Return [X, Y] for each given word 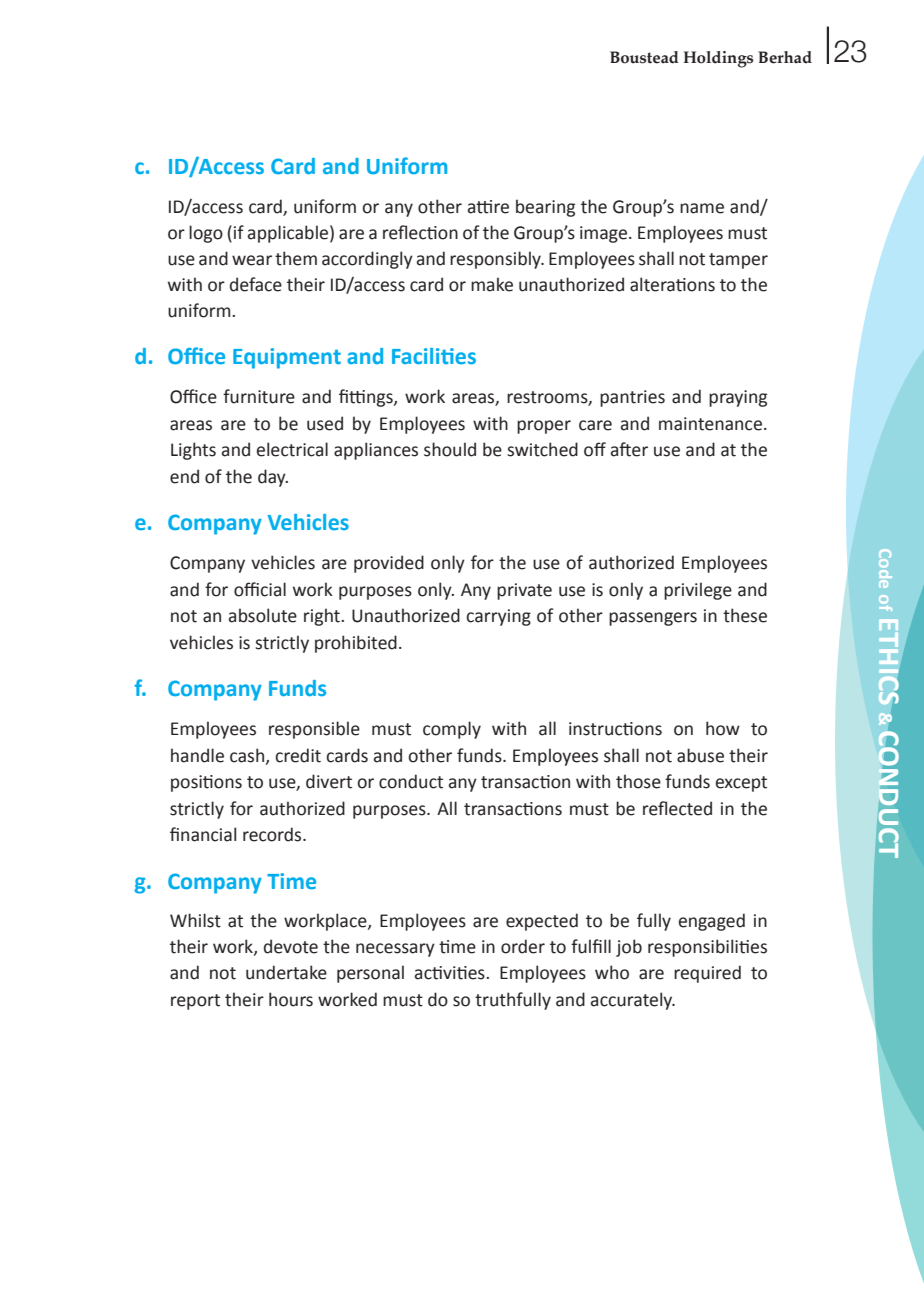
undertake [286, 972]
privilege [698, 591]
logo [206, 234]
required [707, 974]
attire [488, 207]
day [273, 478]
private [524, 591]
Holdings [718, 59]
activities [451, 973]
